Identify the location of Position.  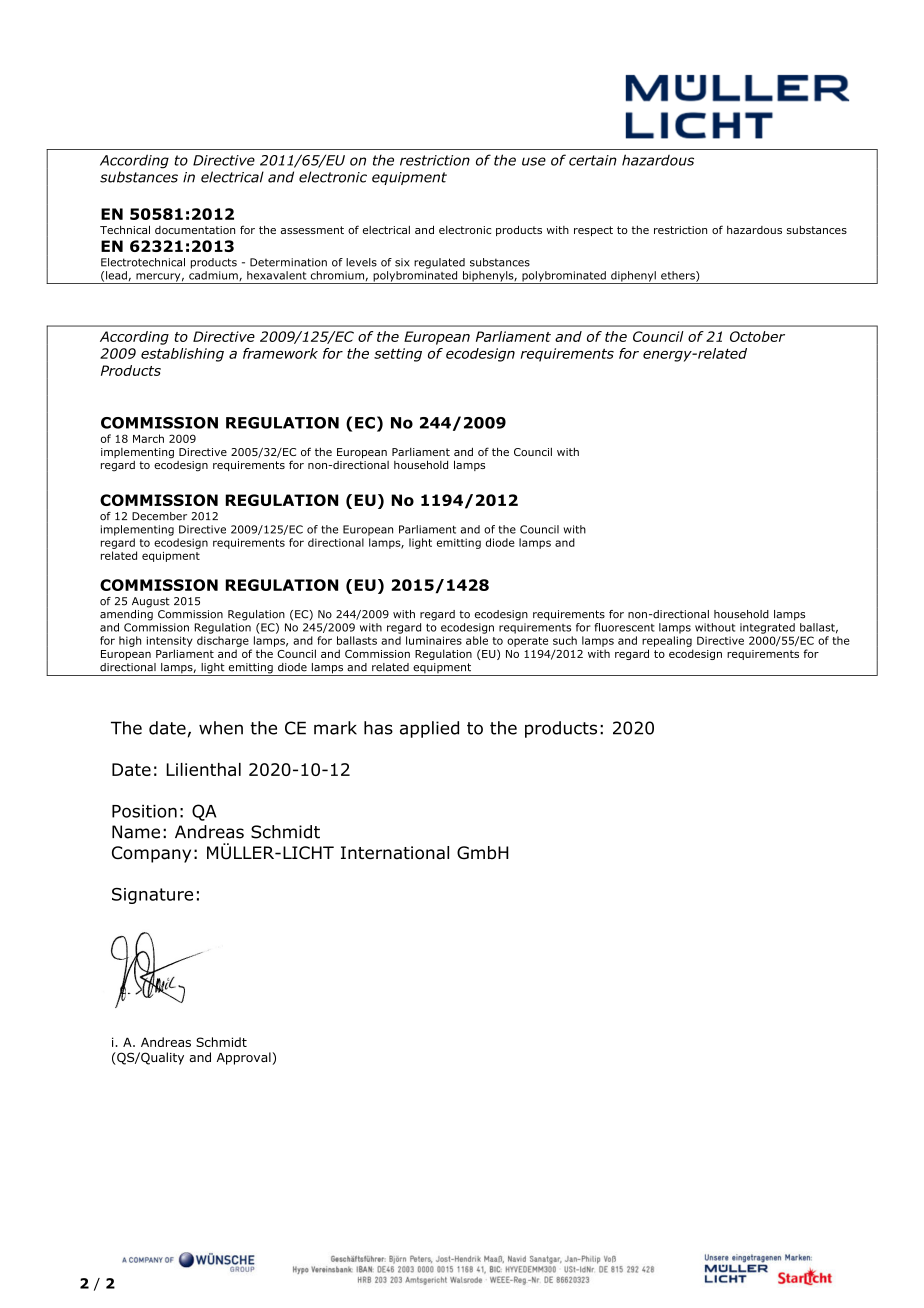
(144, 811).
